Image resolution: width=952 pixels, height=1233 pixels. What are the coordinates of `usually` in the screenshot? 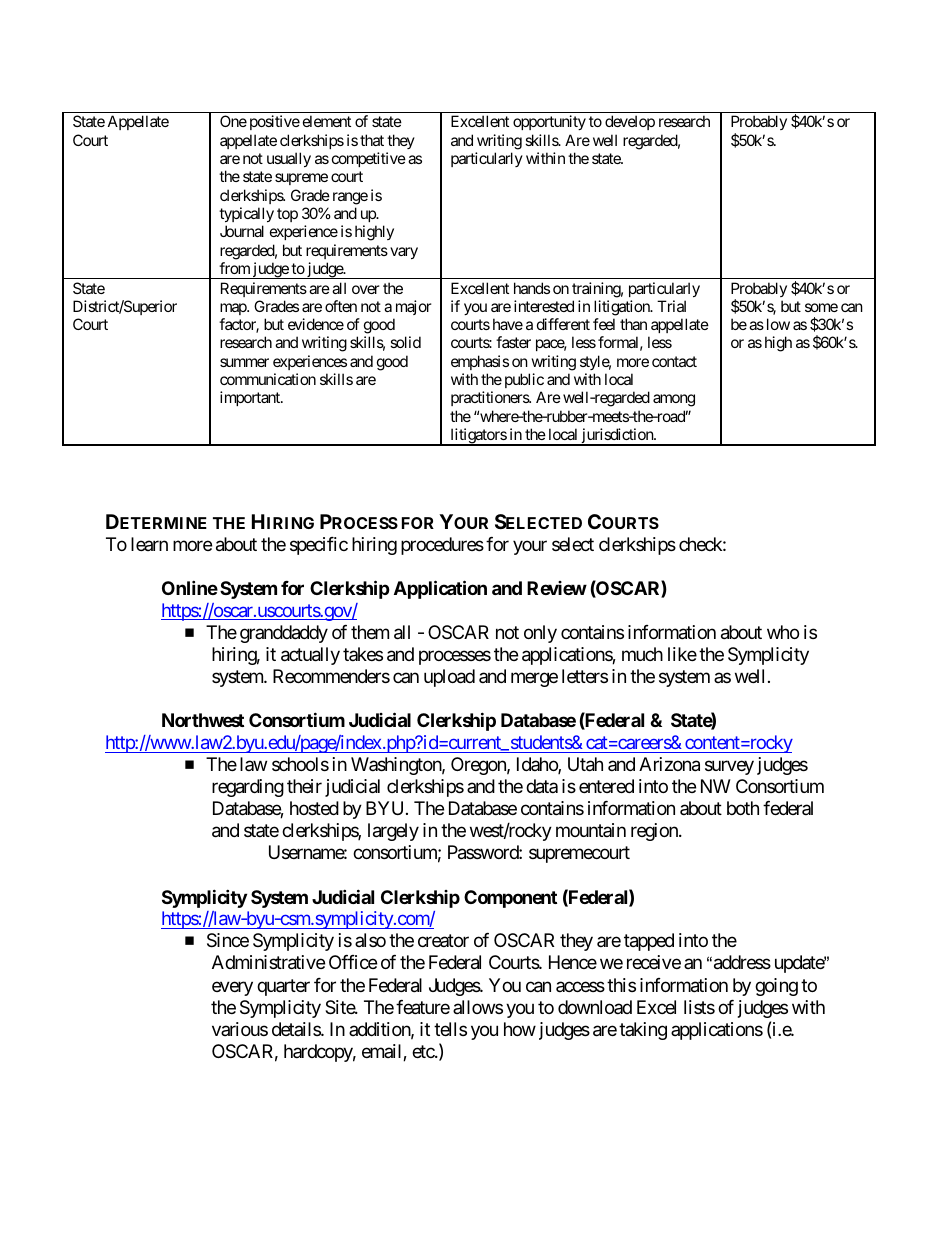 It's located at (289, 159).
